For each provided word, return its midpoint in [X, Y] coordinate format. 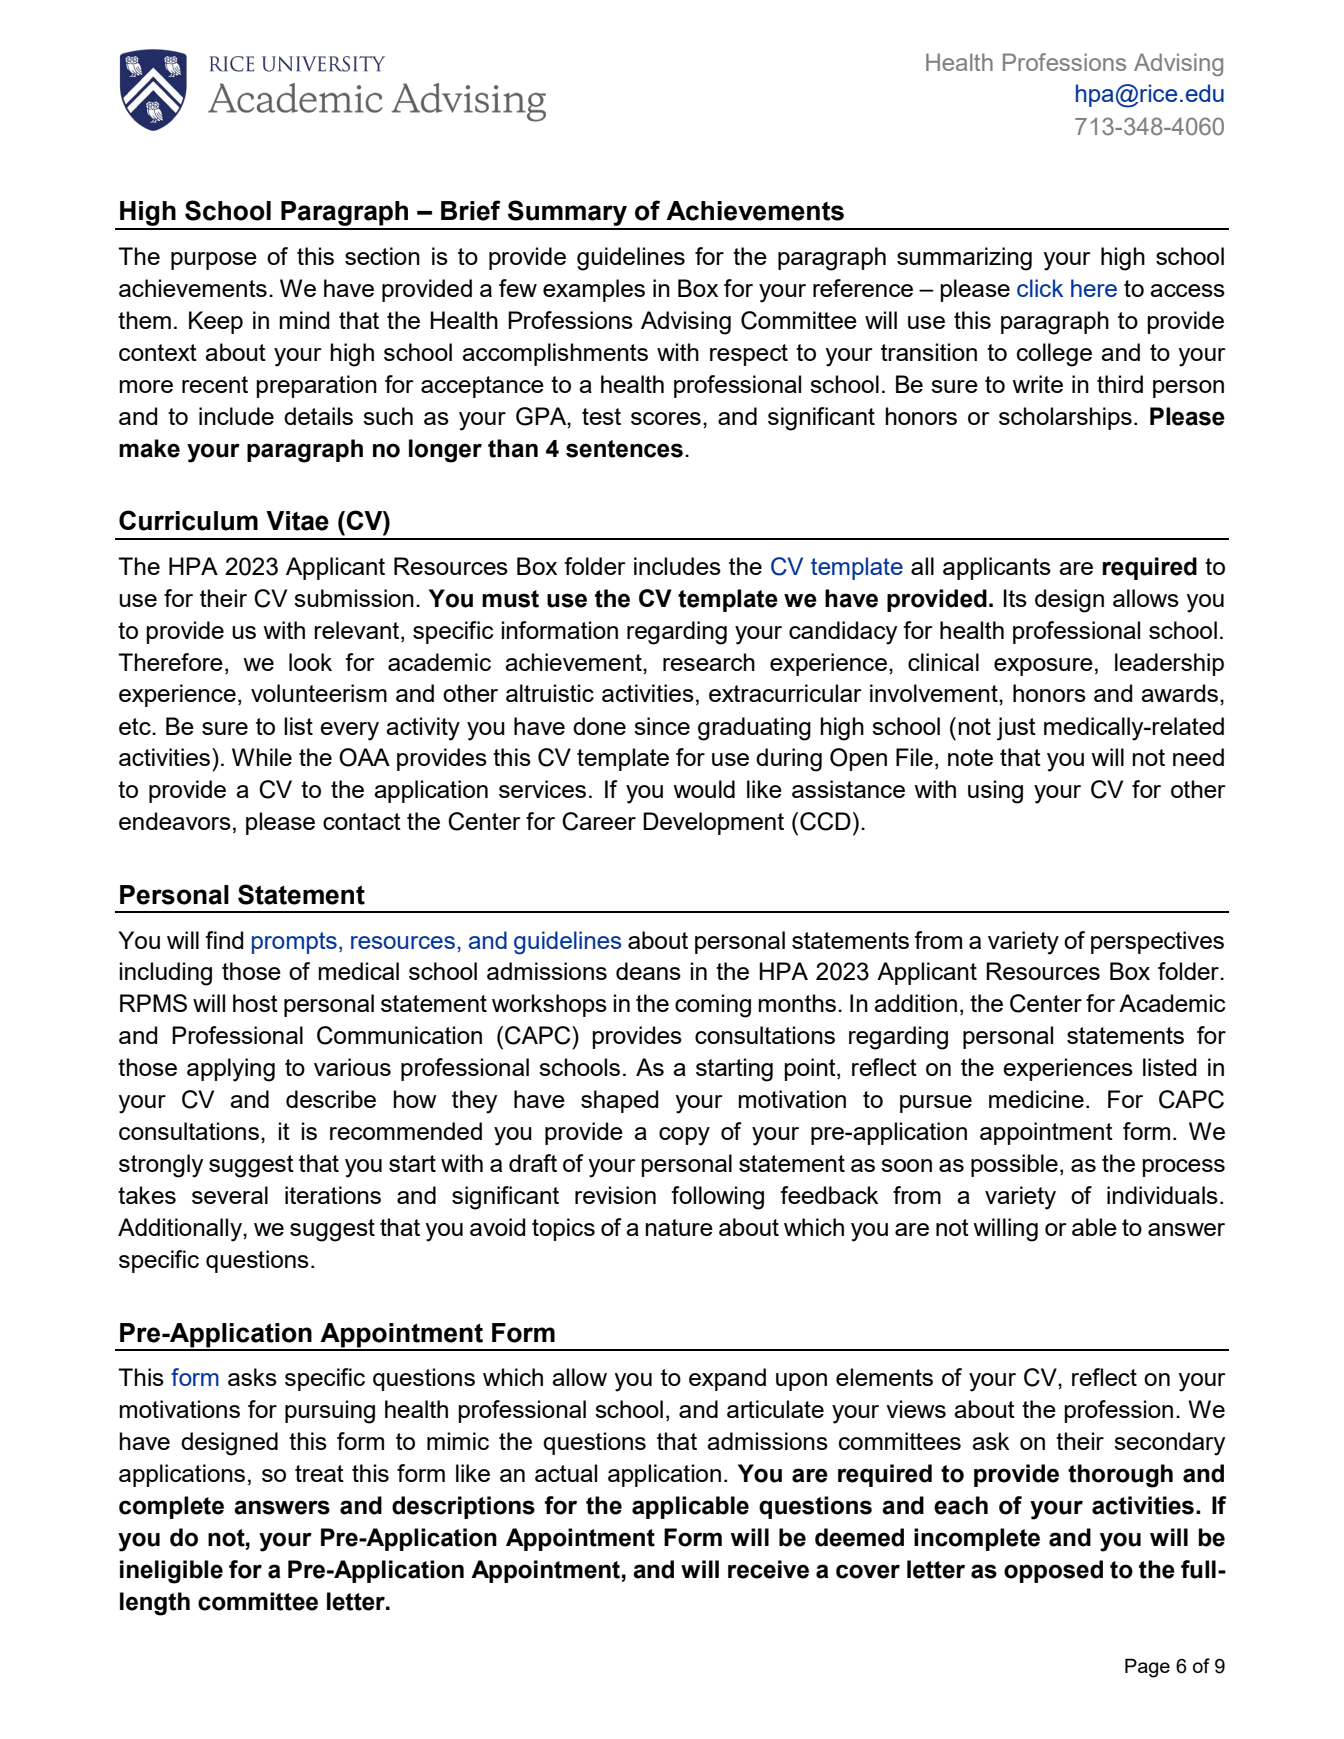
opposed [1053, 1571]
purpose [214, 261]
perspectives [1157, 942]
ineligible [171, 1572]
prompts [294, 943]
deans [648, 971]
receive [768, 1569]
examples [594, 290]
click [1040, 288]
